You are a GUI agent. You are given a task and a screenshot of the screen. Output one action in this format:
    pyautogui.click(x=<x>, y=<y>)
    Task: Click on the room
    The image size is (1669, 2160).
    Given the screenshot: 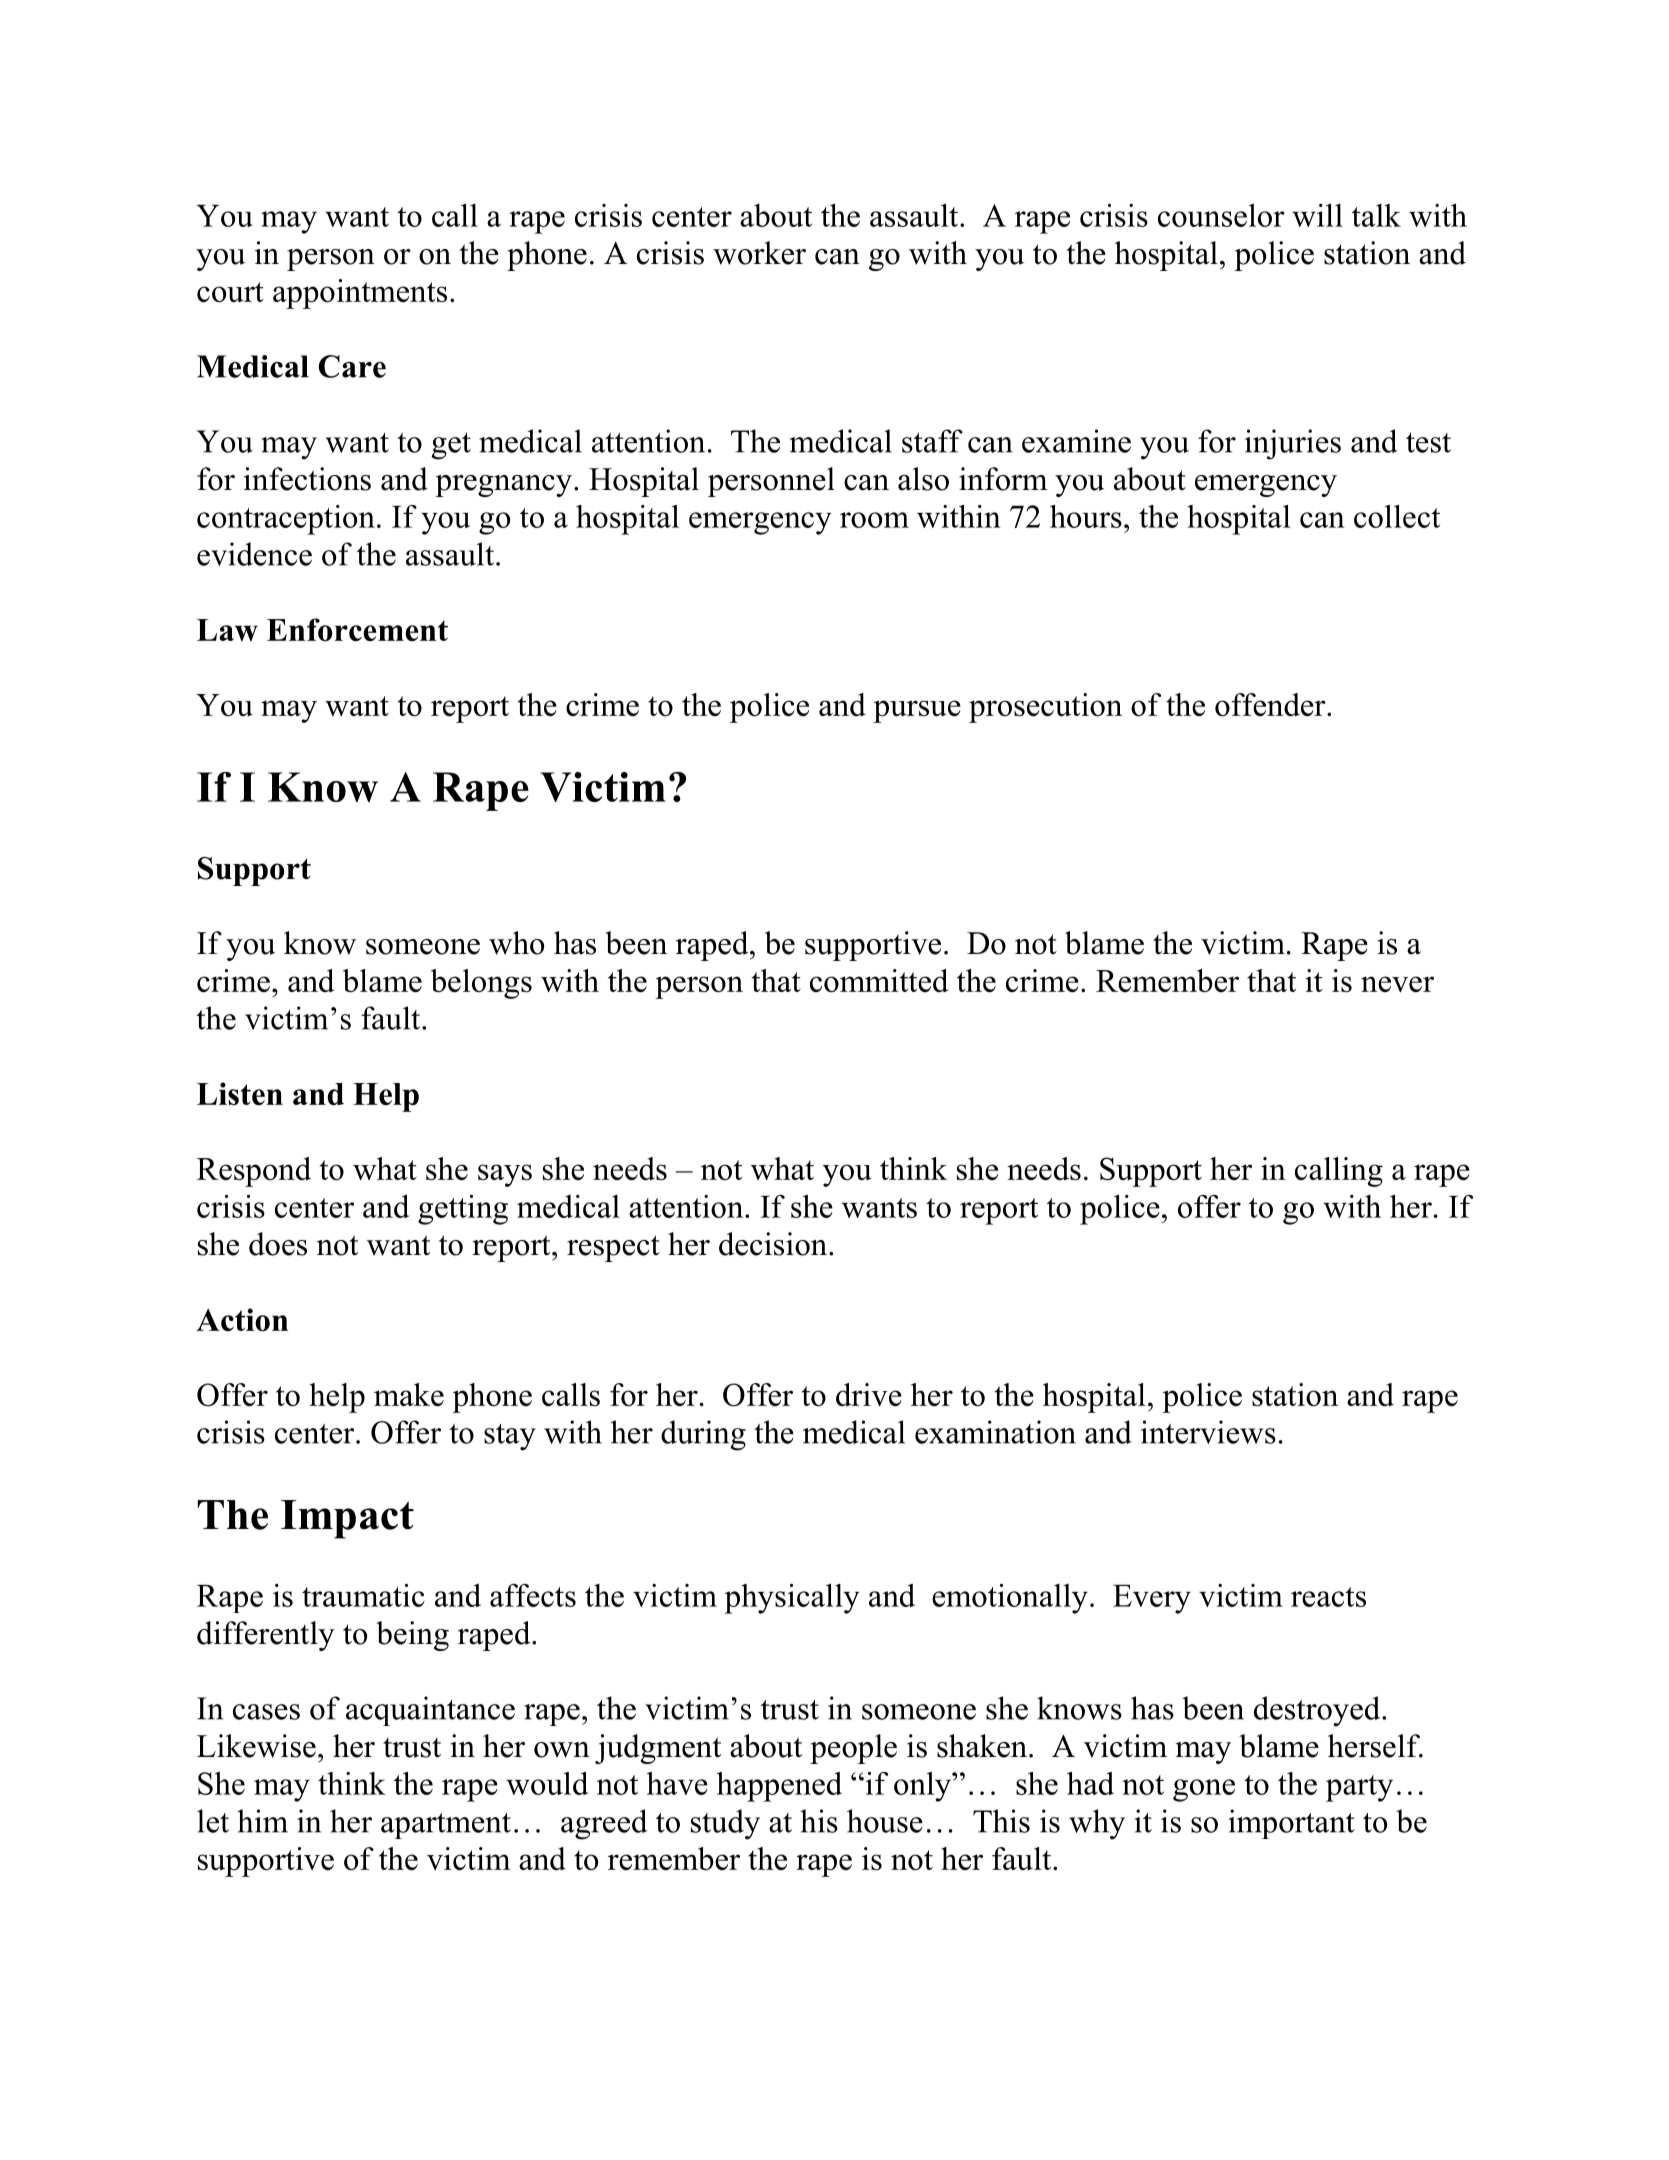 What is the action you would take?
    pyautogui.click(x=874, y=520)
